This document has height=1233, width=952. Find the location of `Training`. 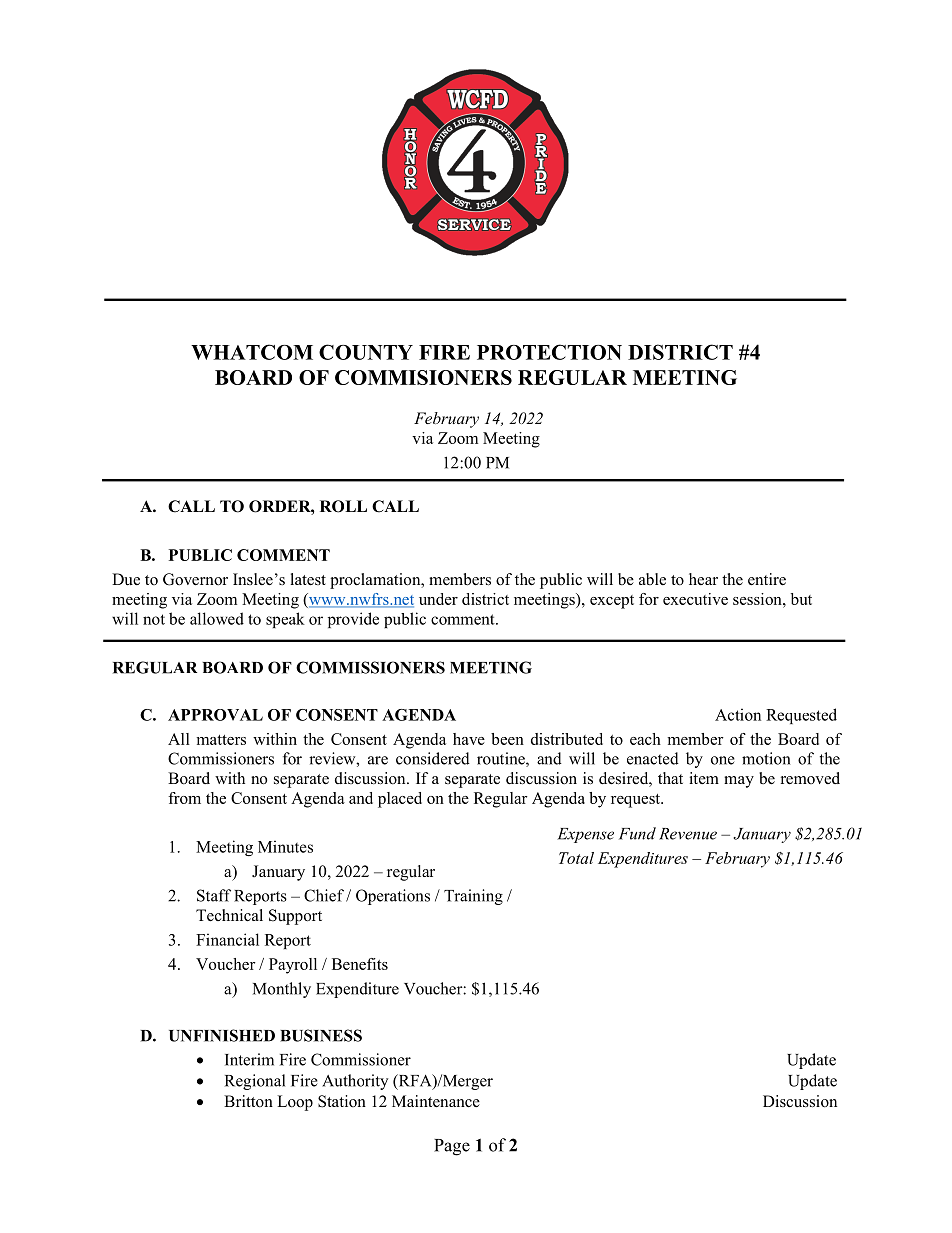

Training is located at coordinates (473, 897).
